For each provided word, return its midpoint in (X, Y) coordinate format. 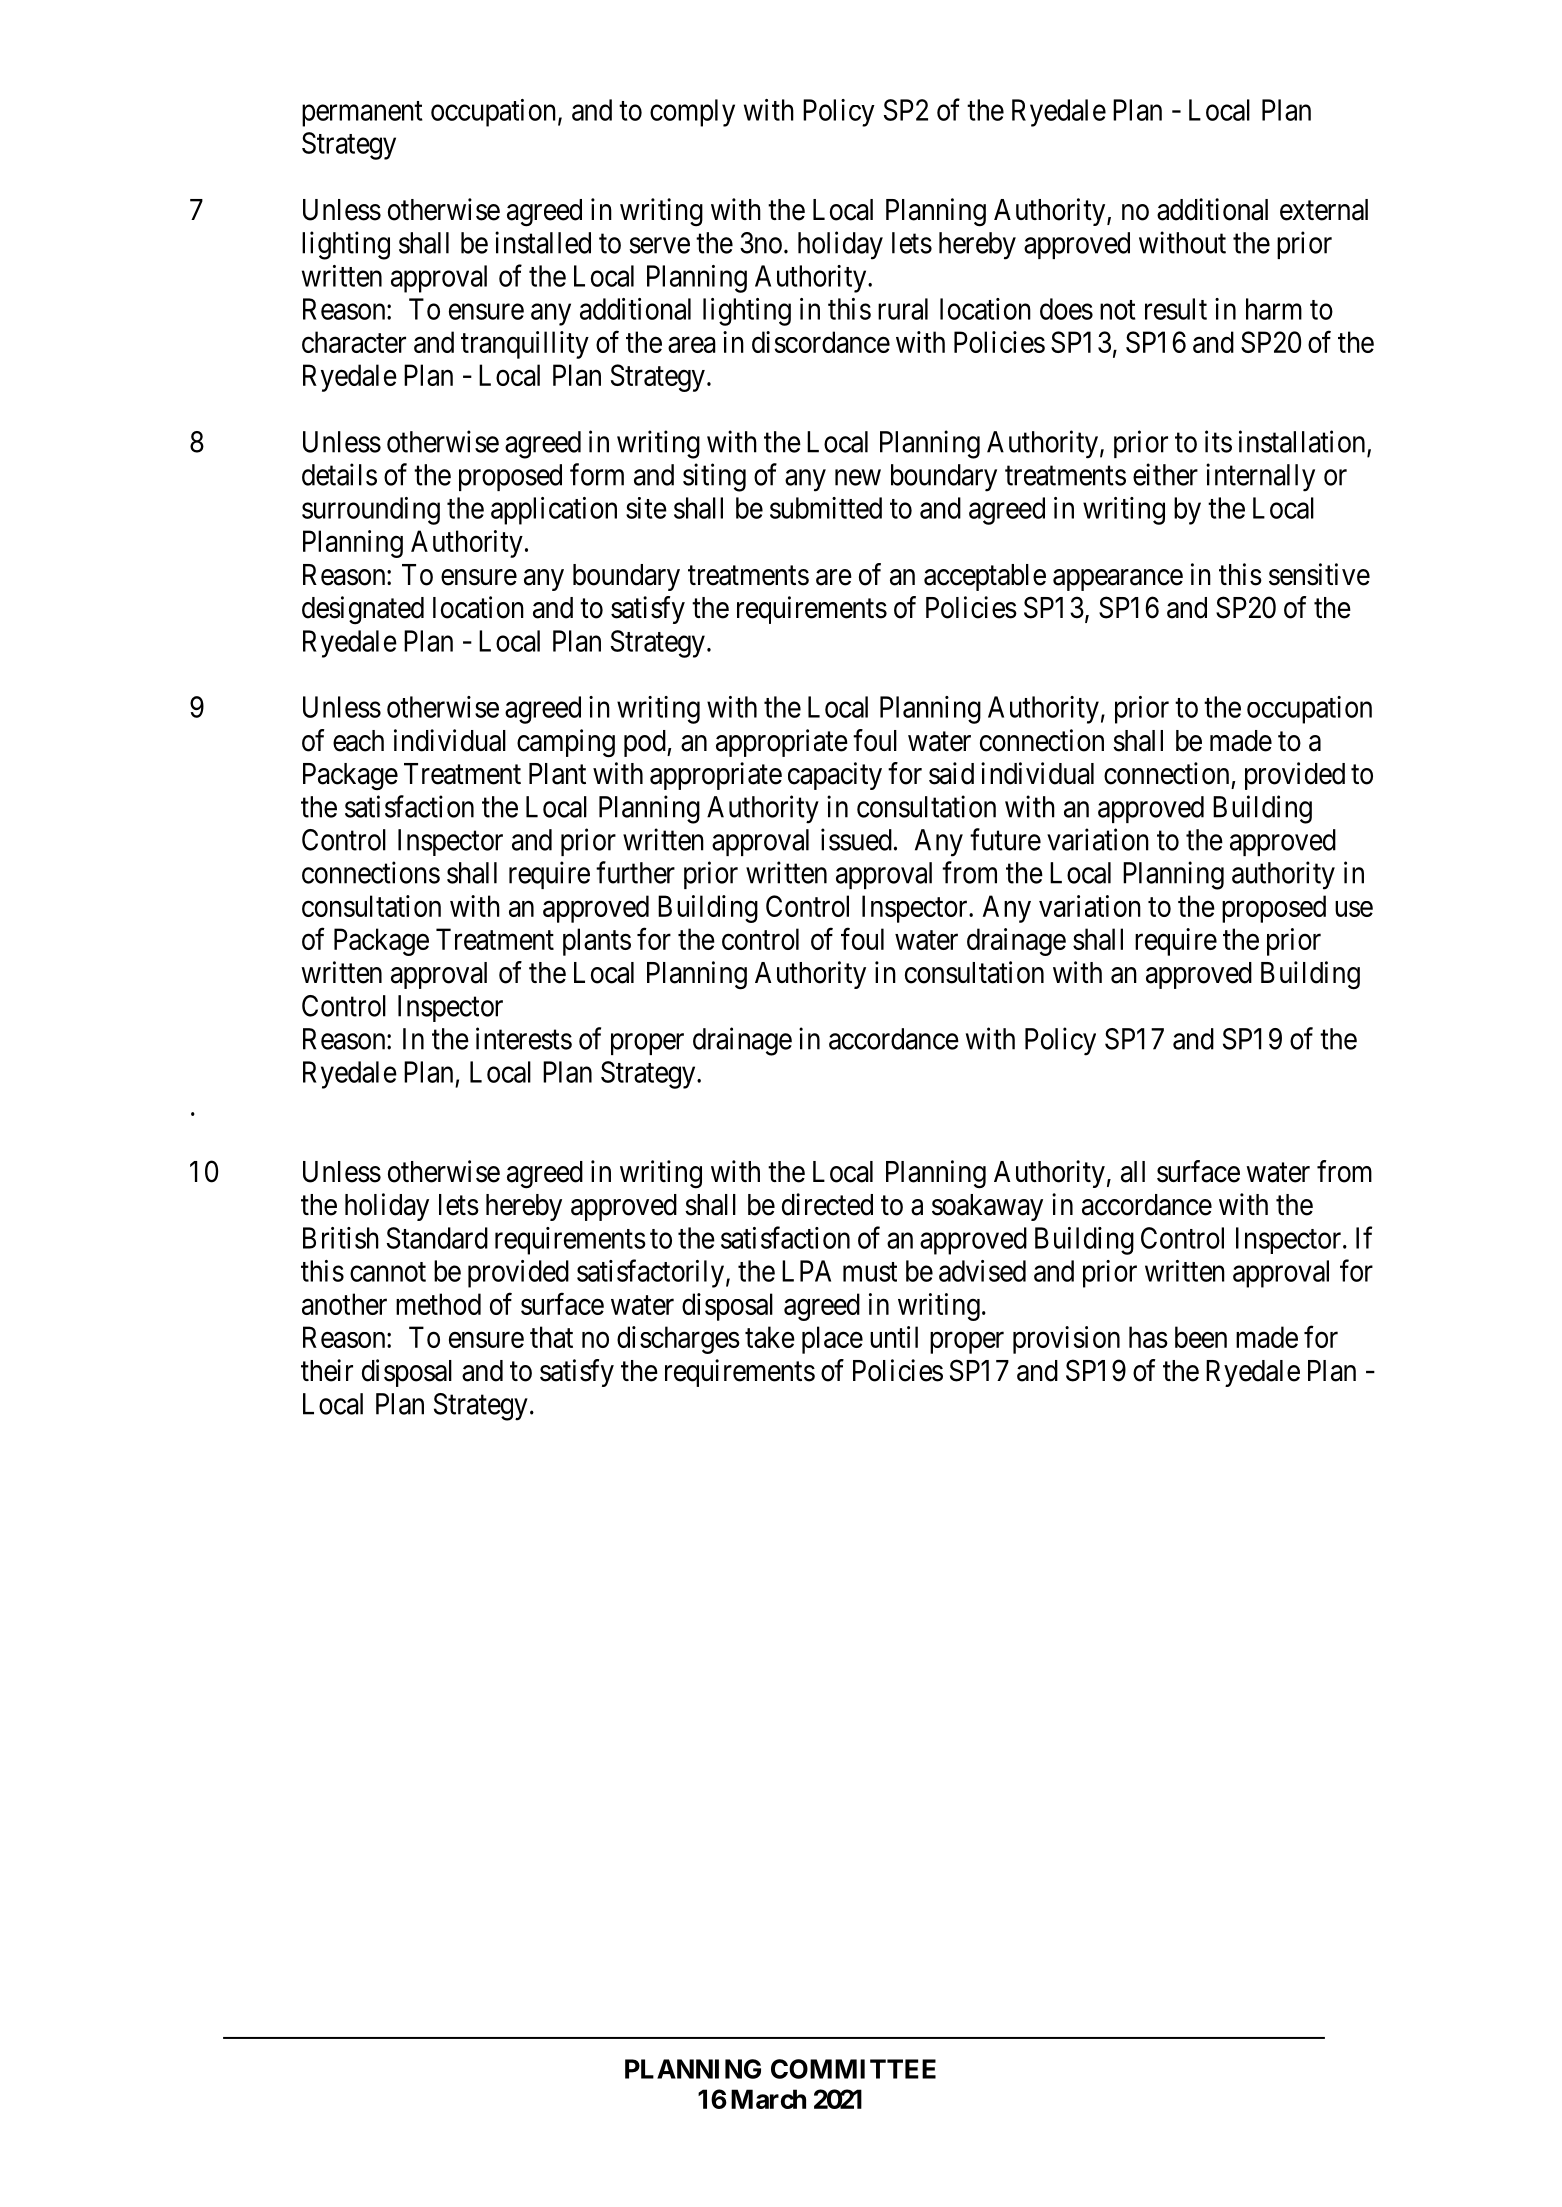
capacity (835, 776)
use (1354, 909)
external (1324, 210)
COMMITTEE (853, 2069)
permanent (362, 114)
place (832, 1340)
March (768, 2099)
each (358, 741)
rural (903, 309)
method (438, 1304)
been (1201, 1337)
